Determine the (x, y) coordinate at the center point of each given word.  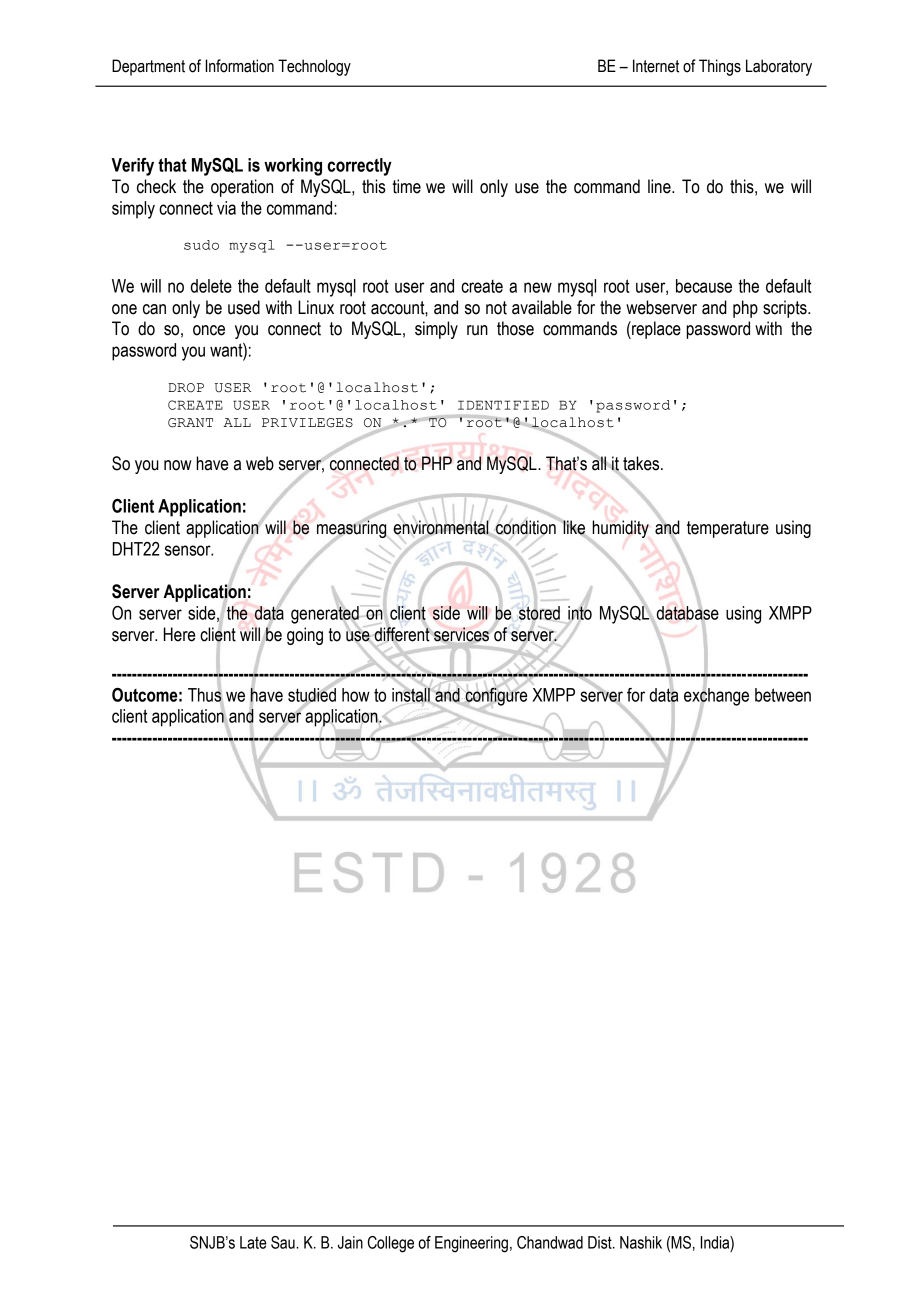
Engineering (471, 1244)
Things (720, 67)
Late (253, 1242)
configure (495, 696)
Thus (205, 694)
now (178, 465)
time (407, 186)
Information (240, 66)
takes (642, 463)
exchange (716, 696)
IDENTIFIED (503, 405)
